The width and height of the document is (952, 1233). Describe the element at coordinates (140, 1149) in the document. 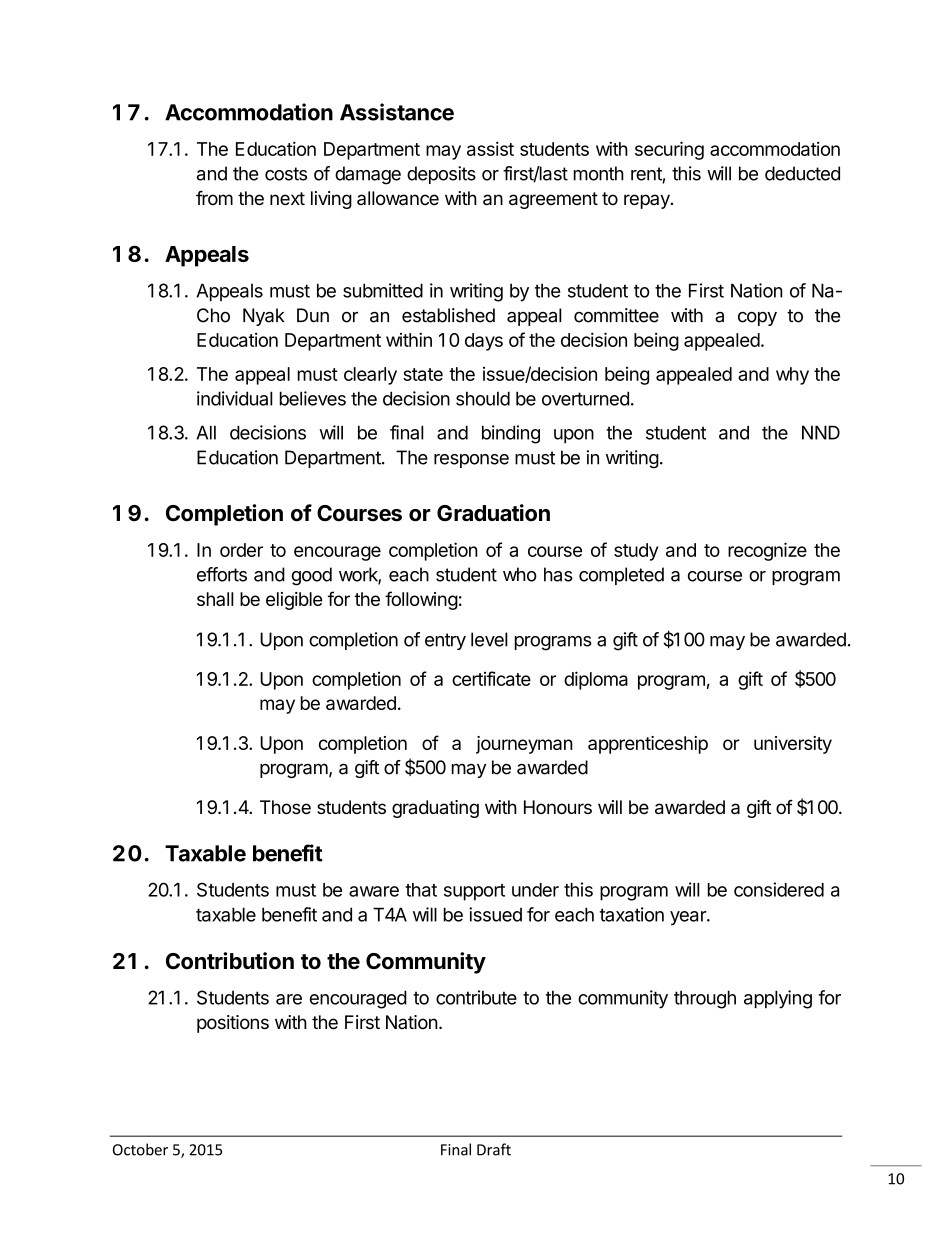

I see `October` at that location.
